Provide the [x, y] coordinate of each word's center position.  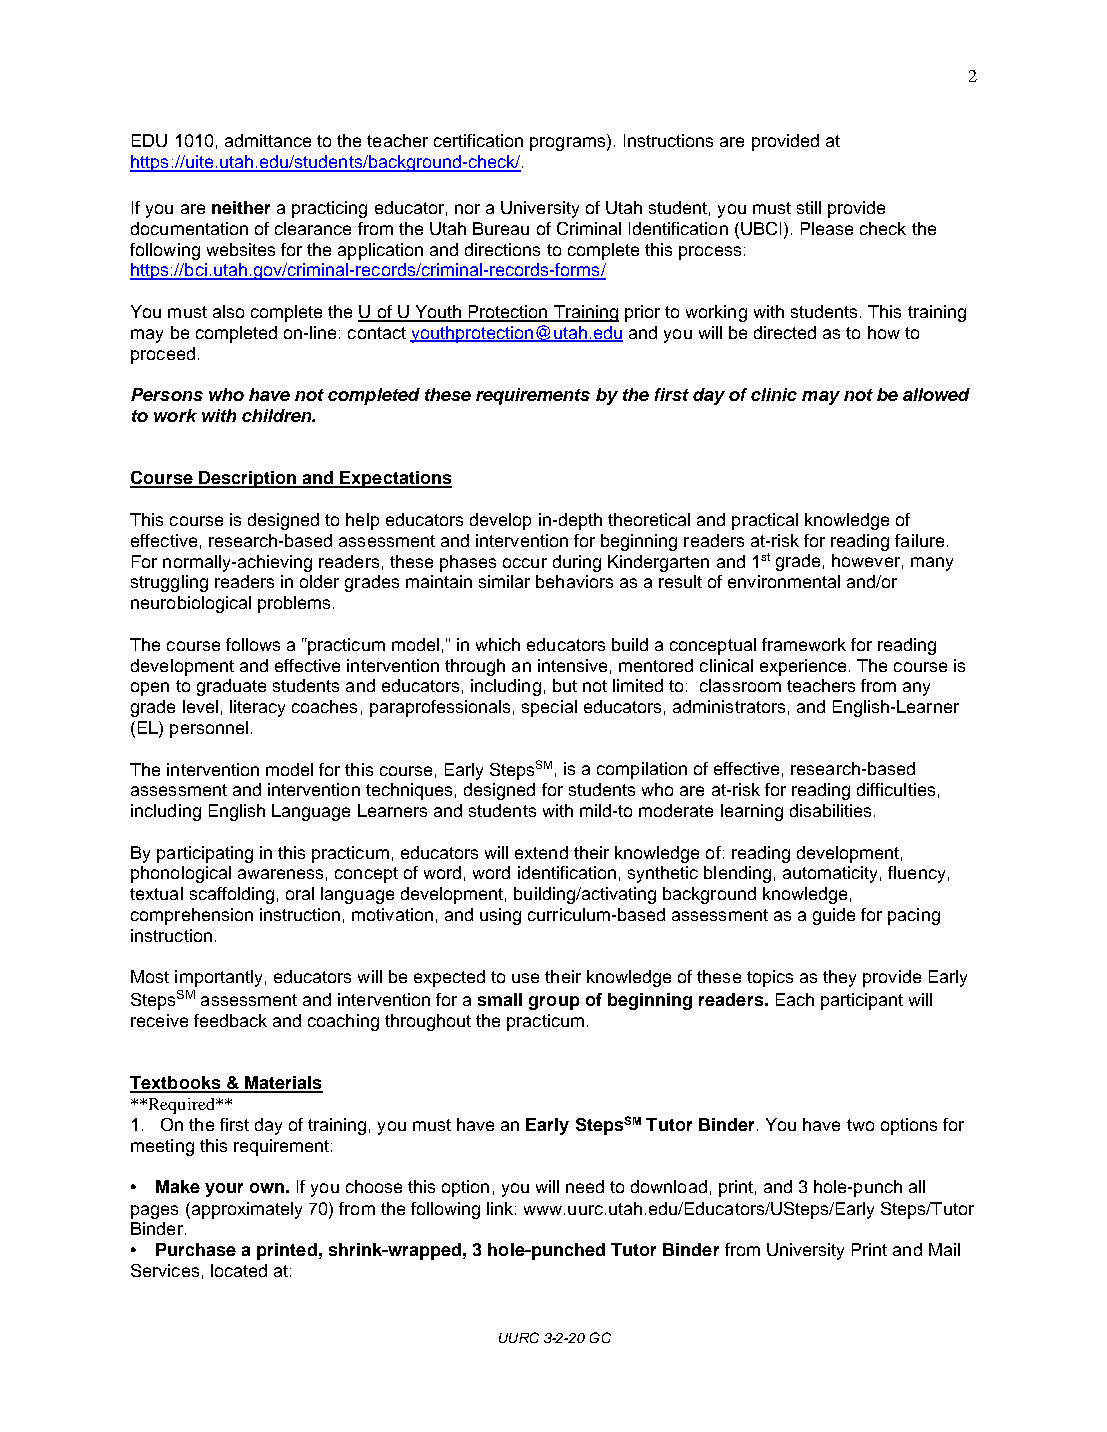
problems [294, 604]
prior [642, 313]
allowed [936, 394]
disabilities [830, 810]
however [866, 560]
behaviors [574, 581]
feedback [230, 1020]
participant [862, 1001]
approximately [245, 1210]
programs [569, 144]
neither [241, 207]
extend [541, 852]
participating [205, 854]
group [554, 1003]
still [809, 207]
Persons [167, 394]
